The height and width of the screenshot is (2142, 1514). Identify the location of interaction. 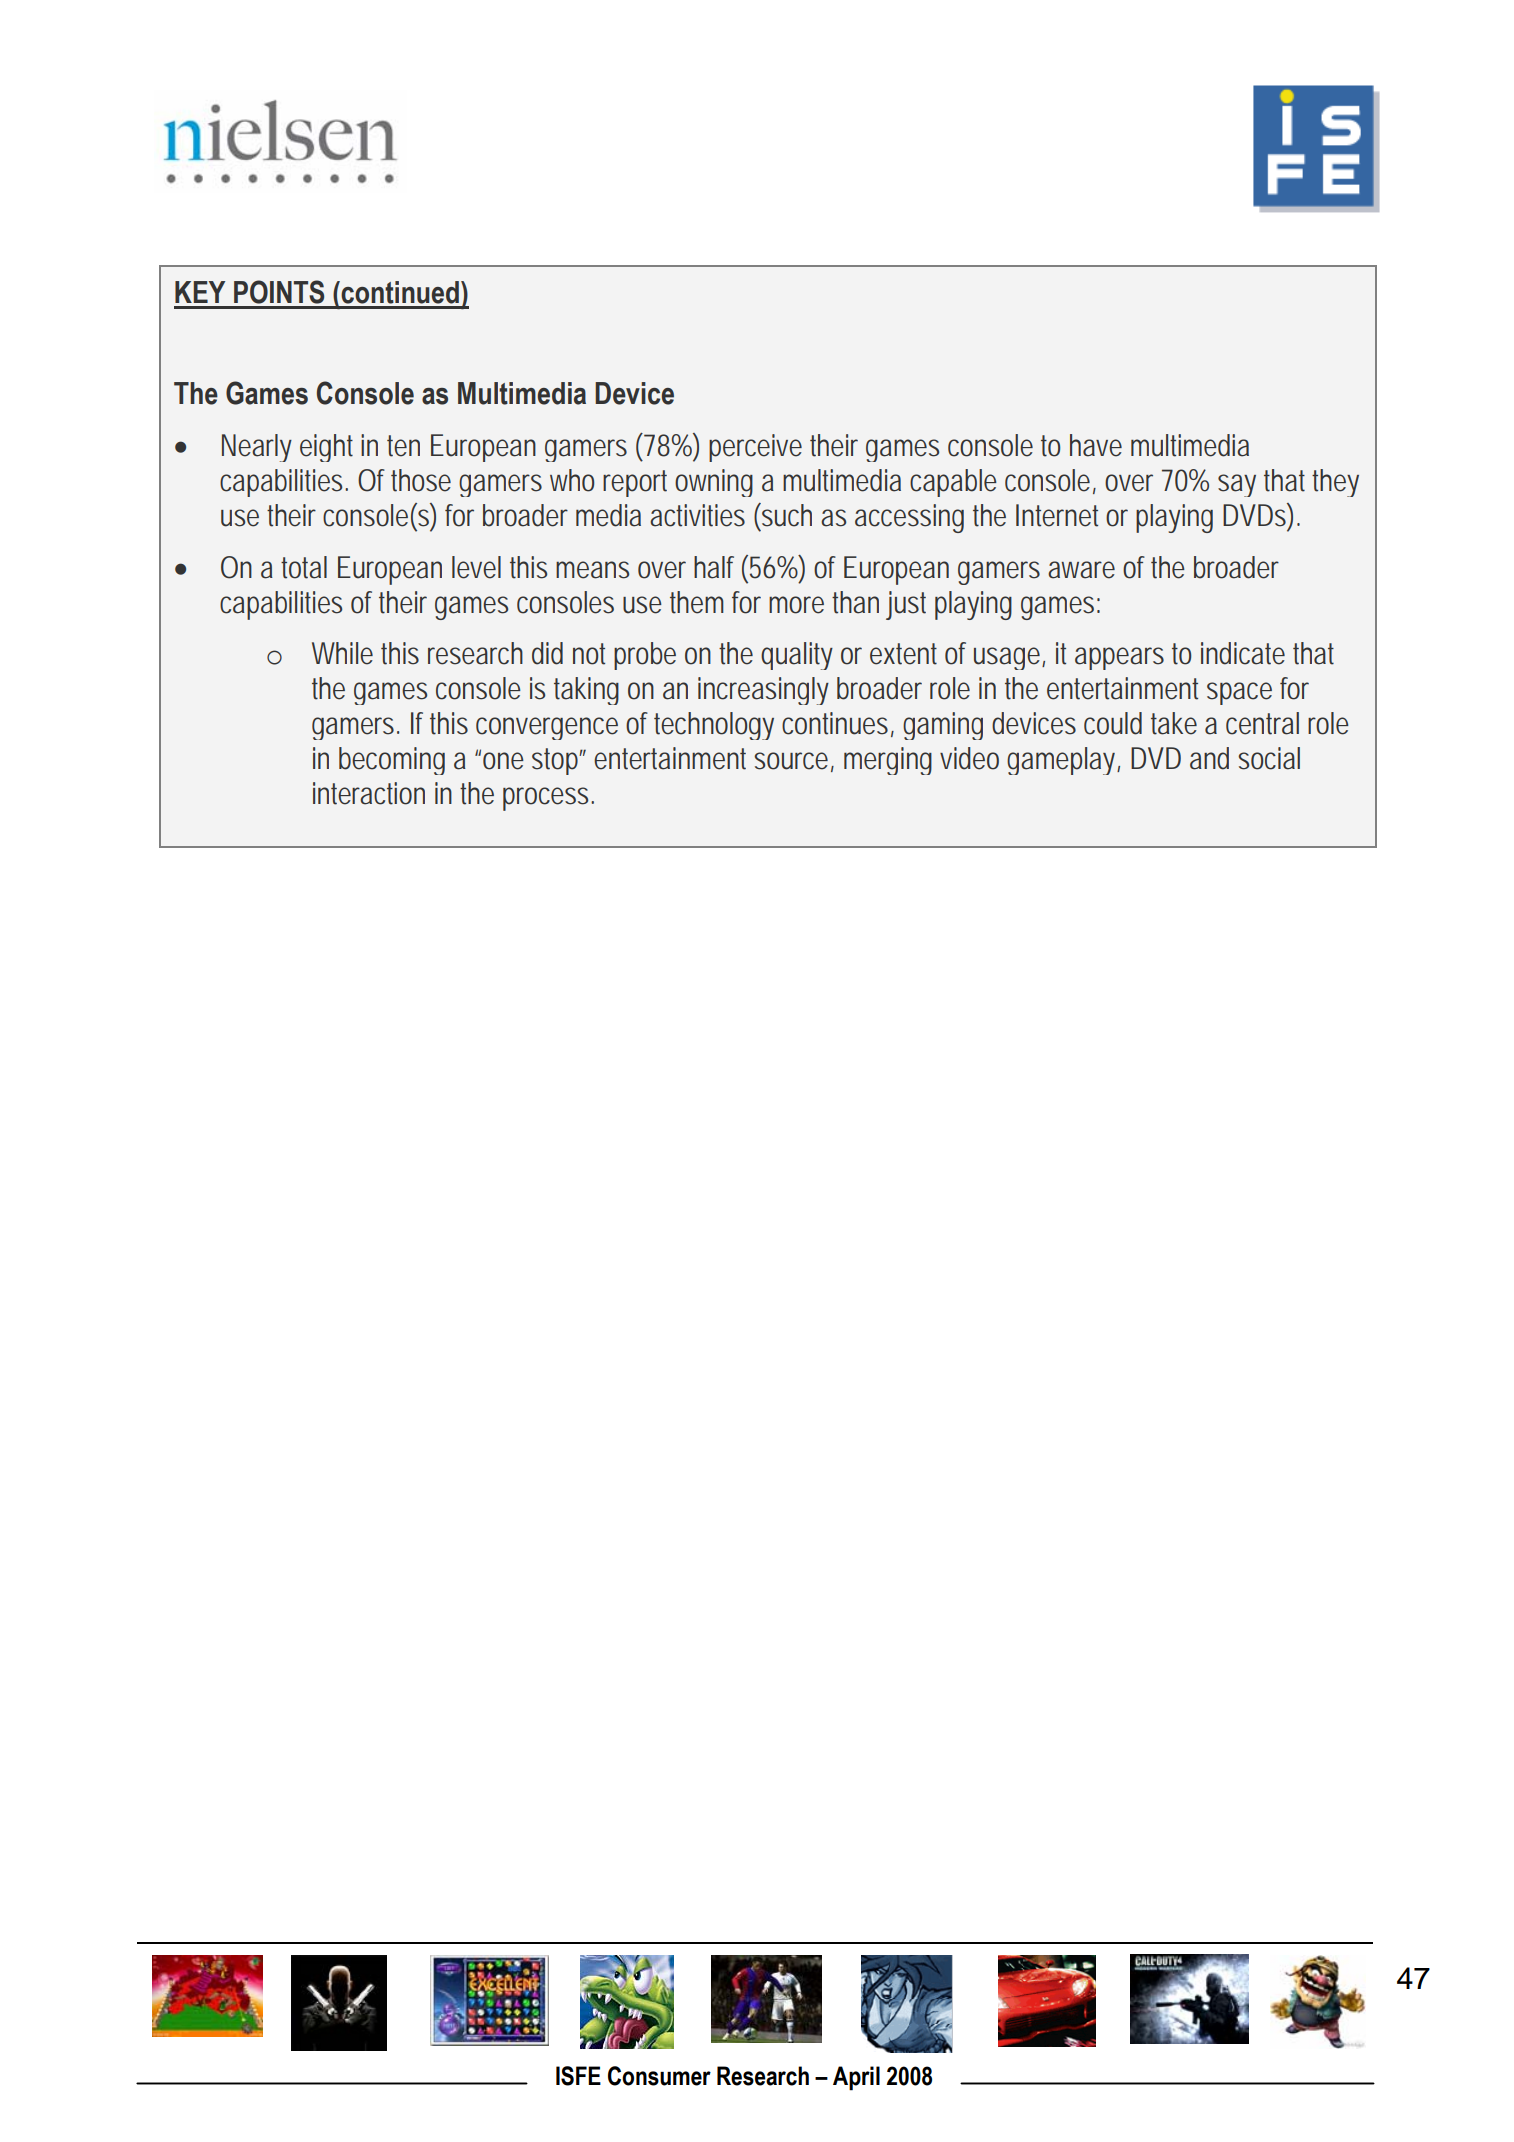
(369, 793).
